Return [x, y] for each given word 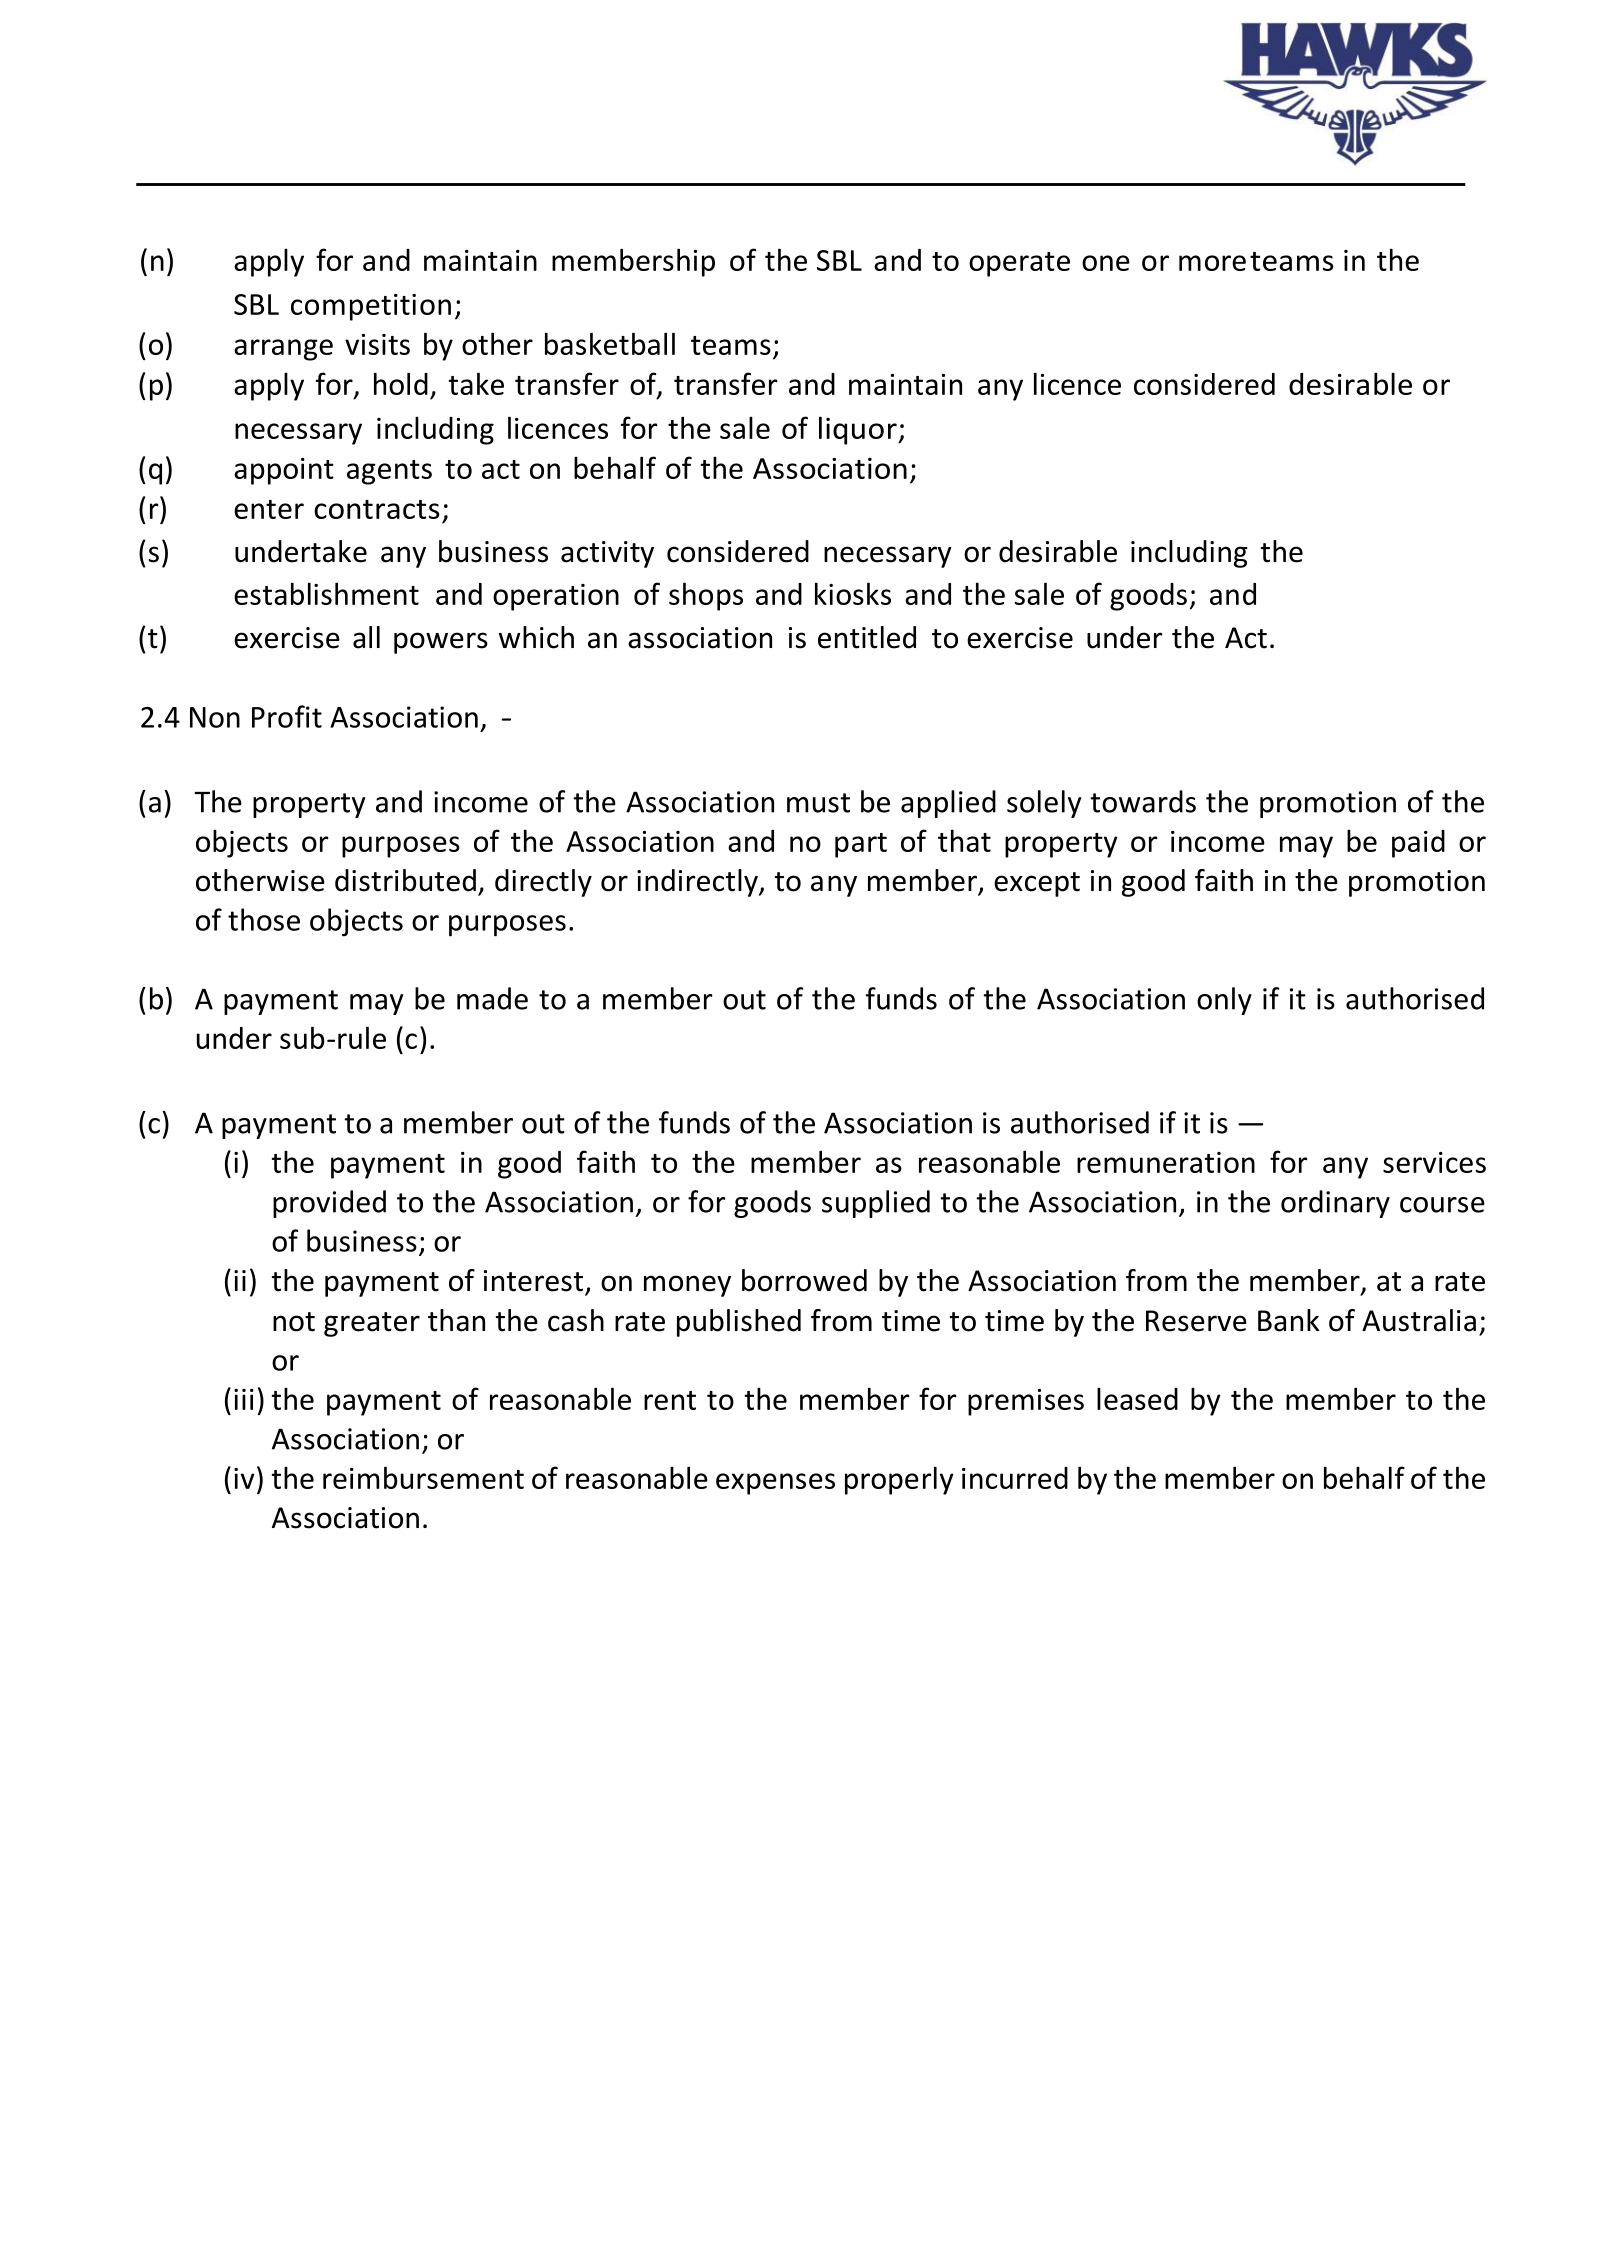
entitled [867, 637]
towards [1143, 801]
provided [329, 1204]
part [861, 845]
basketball [610, 343]
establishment [326, 593]
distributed [405, 880]
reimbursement [423, 1477]
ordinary [1335, 1204]
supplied [876, 1204]
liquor [859, 430]
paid [1418, 844]
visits [377, 344]
